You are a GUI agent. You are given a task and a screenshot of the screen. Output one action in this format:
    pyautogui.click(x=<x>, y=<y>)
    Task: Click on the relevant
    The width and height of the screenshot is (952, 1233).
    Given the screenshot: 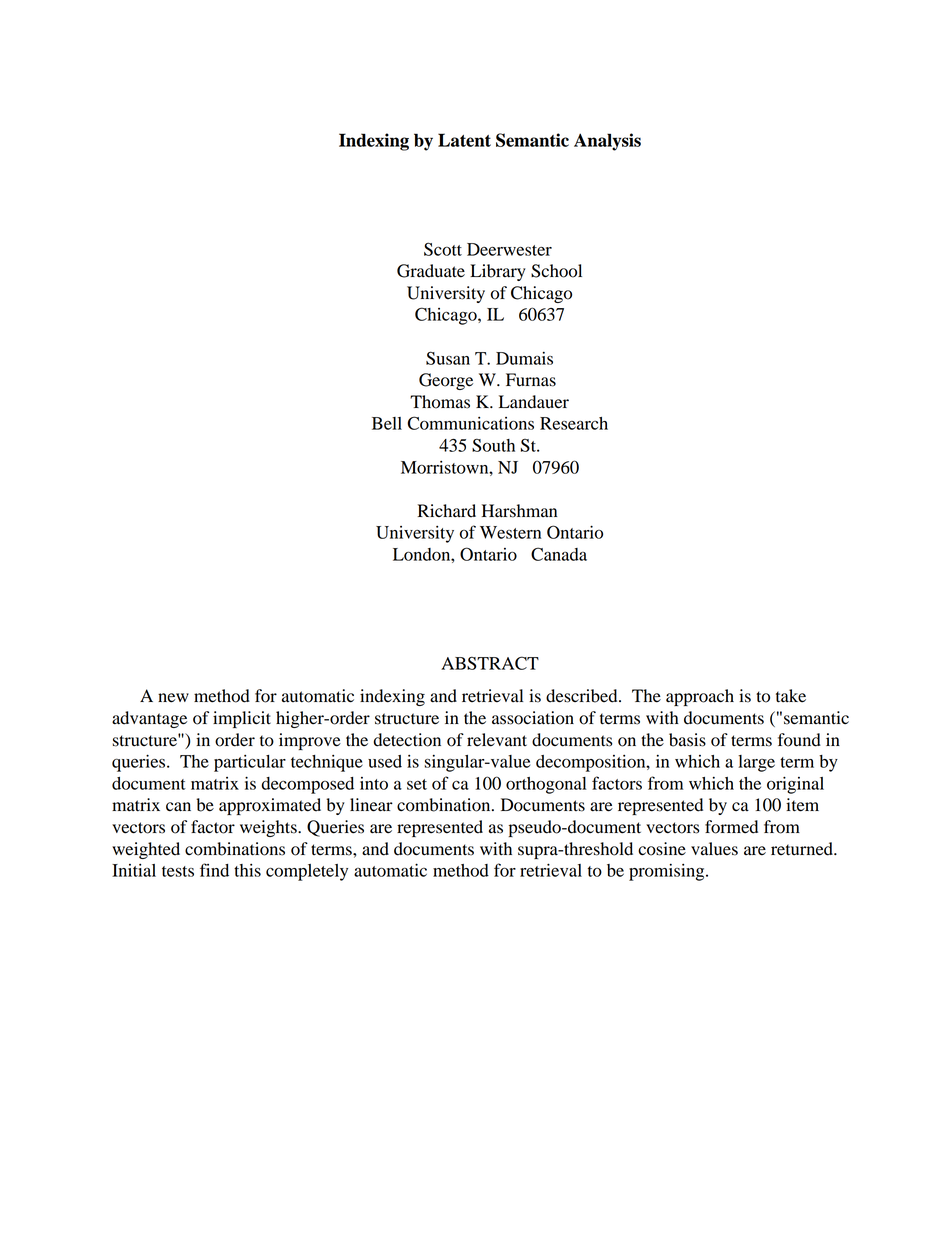 What is the action you would take?
    pyautogui.click(x=497, y=740)
